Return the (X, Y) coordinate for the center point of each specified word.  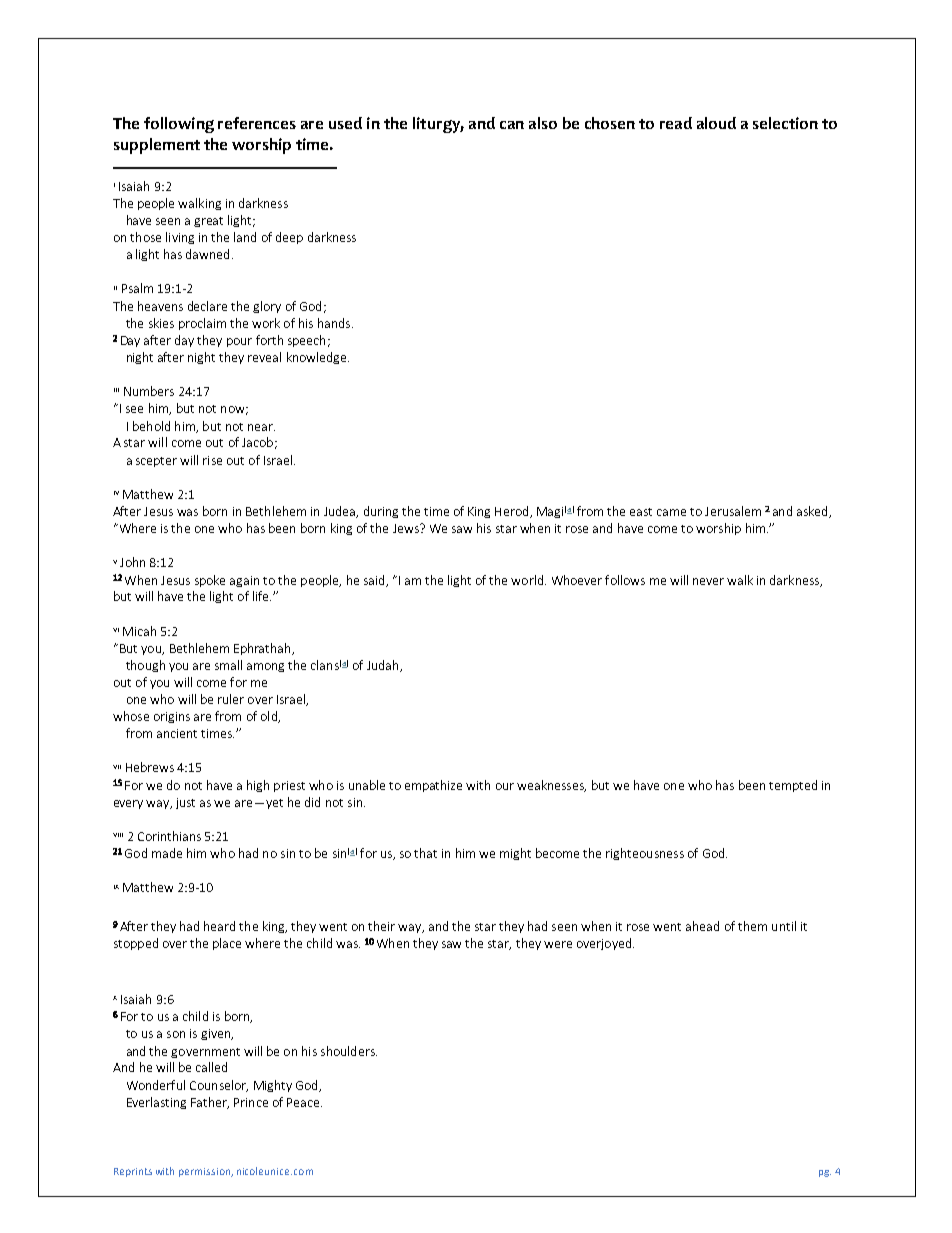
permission (206, 1172)
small (228, 665)
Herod (513, 512)
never (708, 581)
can (512, 125)
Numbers (149, 391)
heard (219, 926)
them (752, 926)
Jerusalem (733, 511)
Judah (384, 666)
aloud (716, 123)
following (179, 125)
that (425, 853)
